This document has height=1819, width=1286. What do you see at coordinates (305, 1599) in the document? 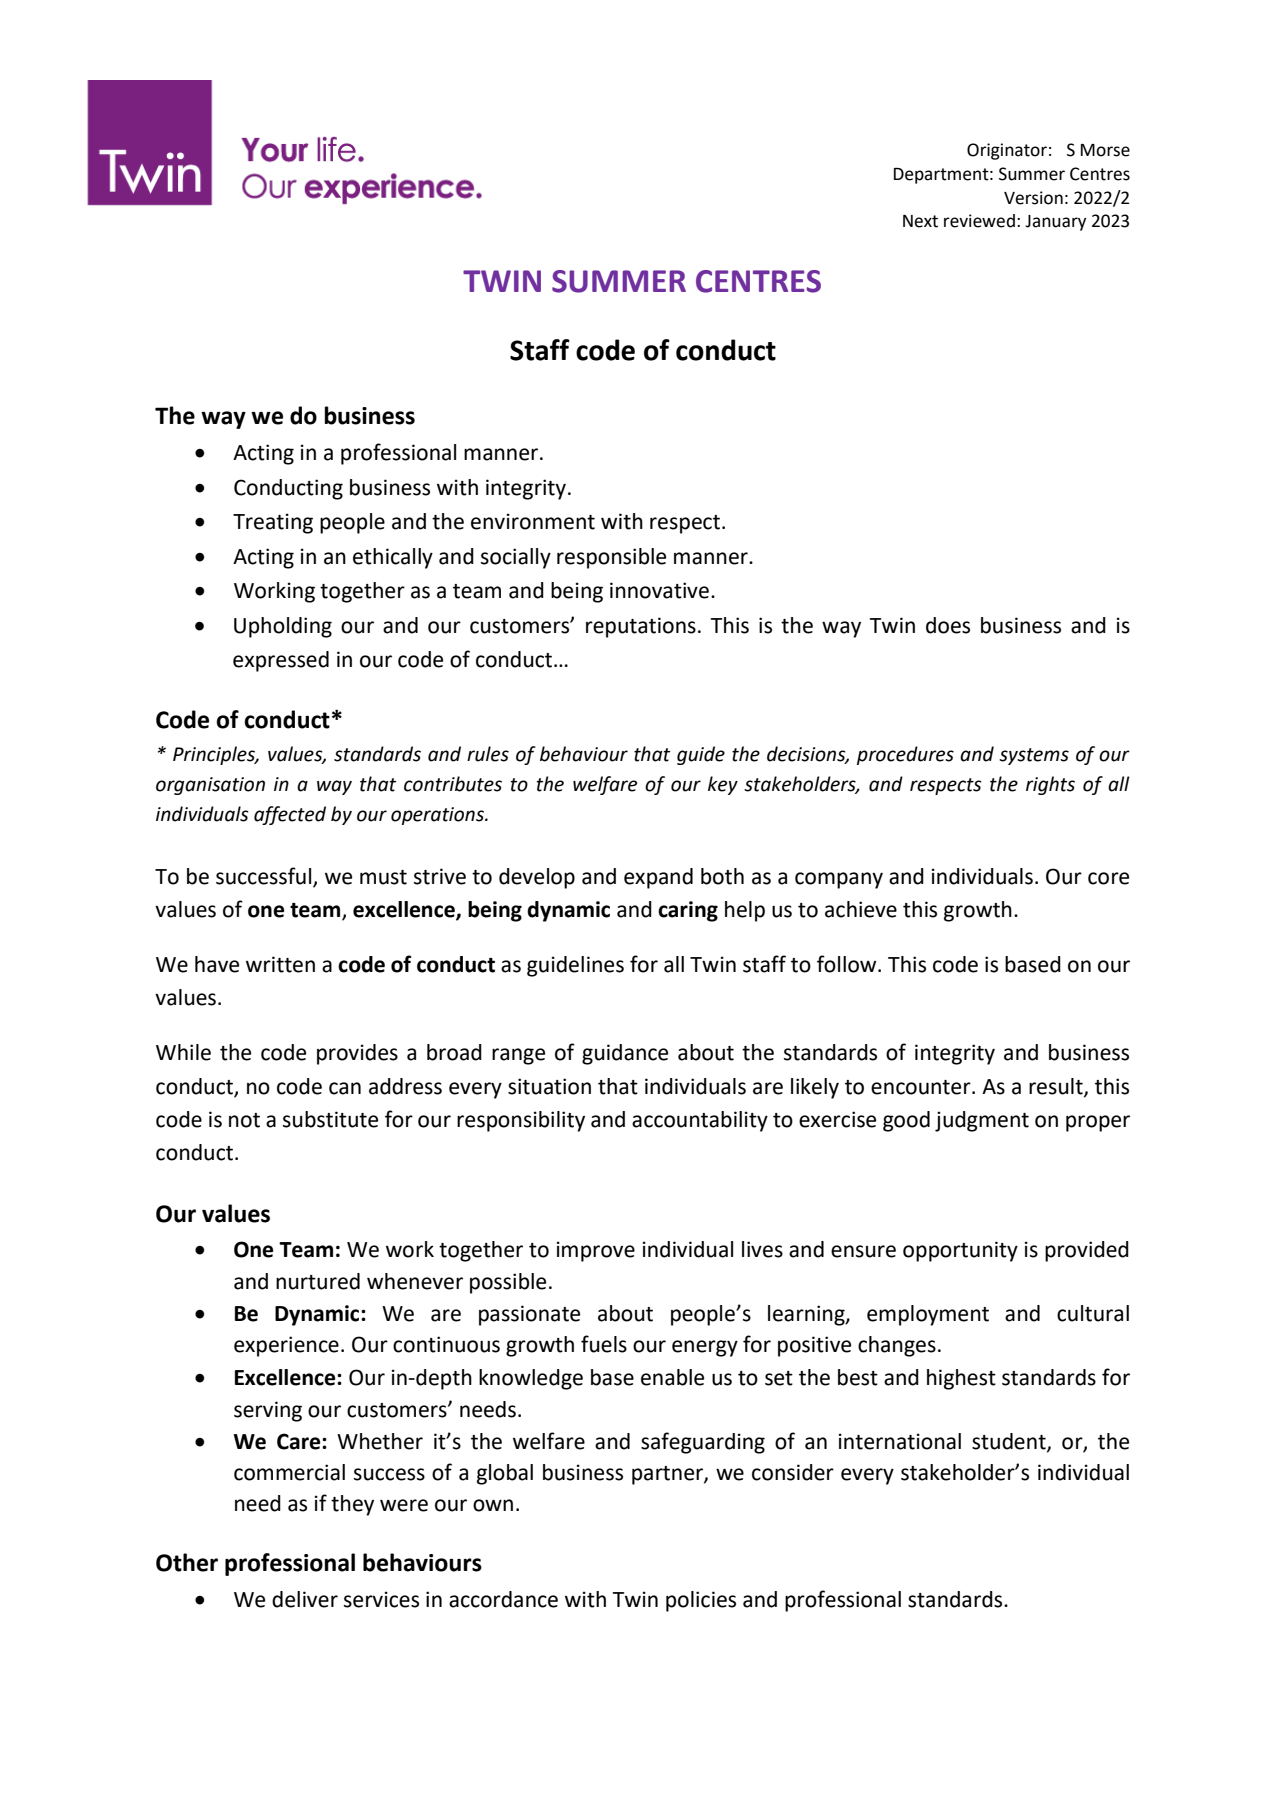
I see `deliver` at bounding box center [305, 1599].
